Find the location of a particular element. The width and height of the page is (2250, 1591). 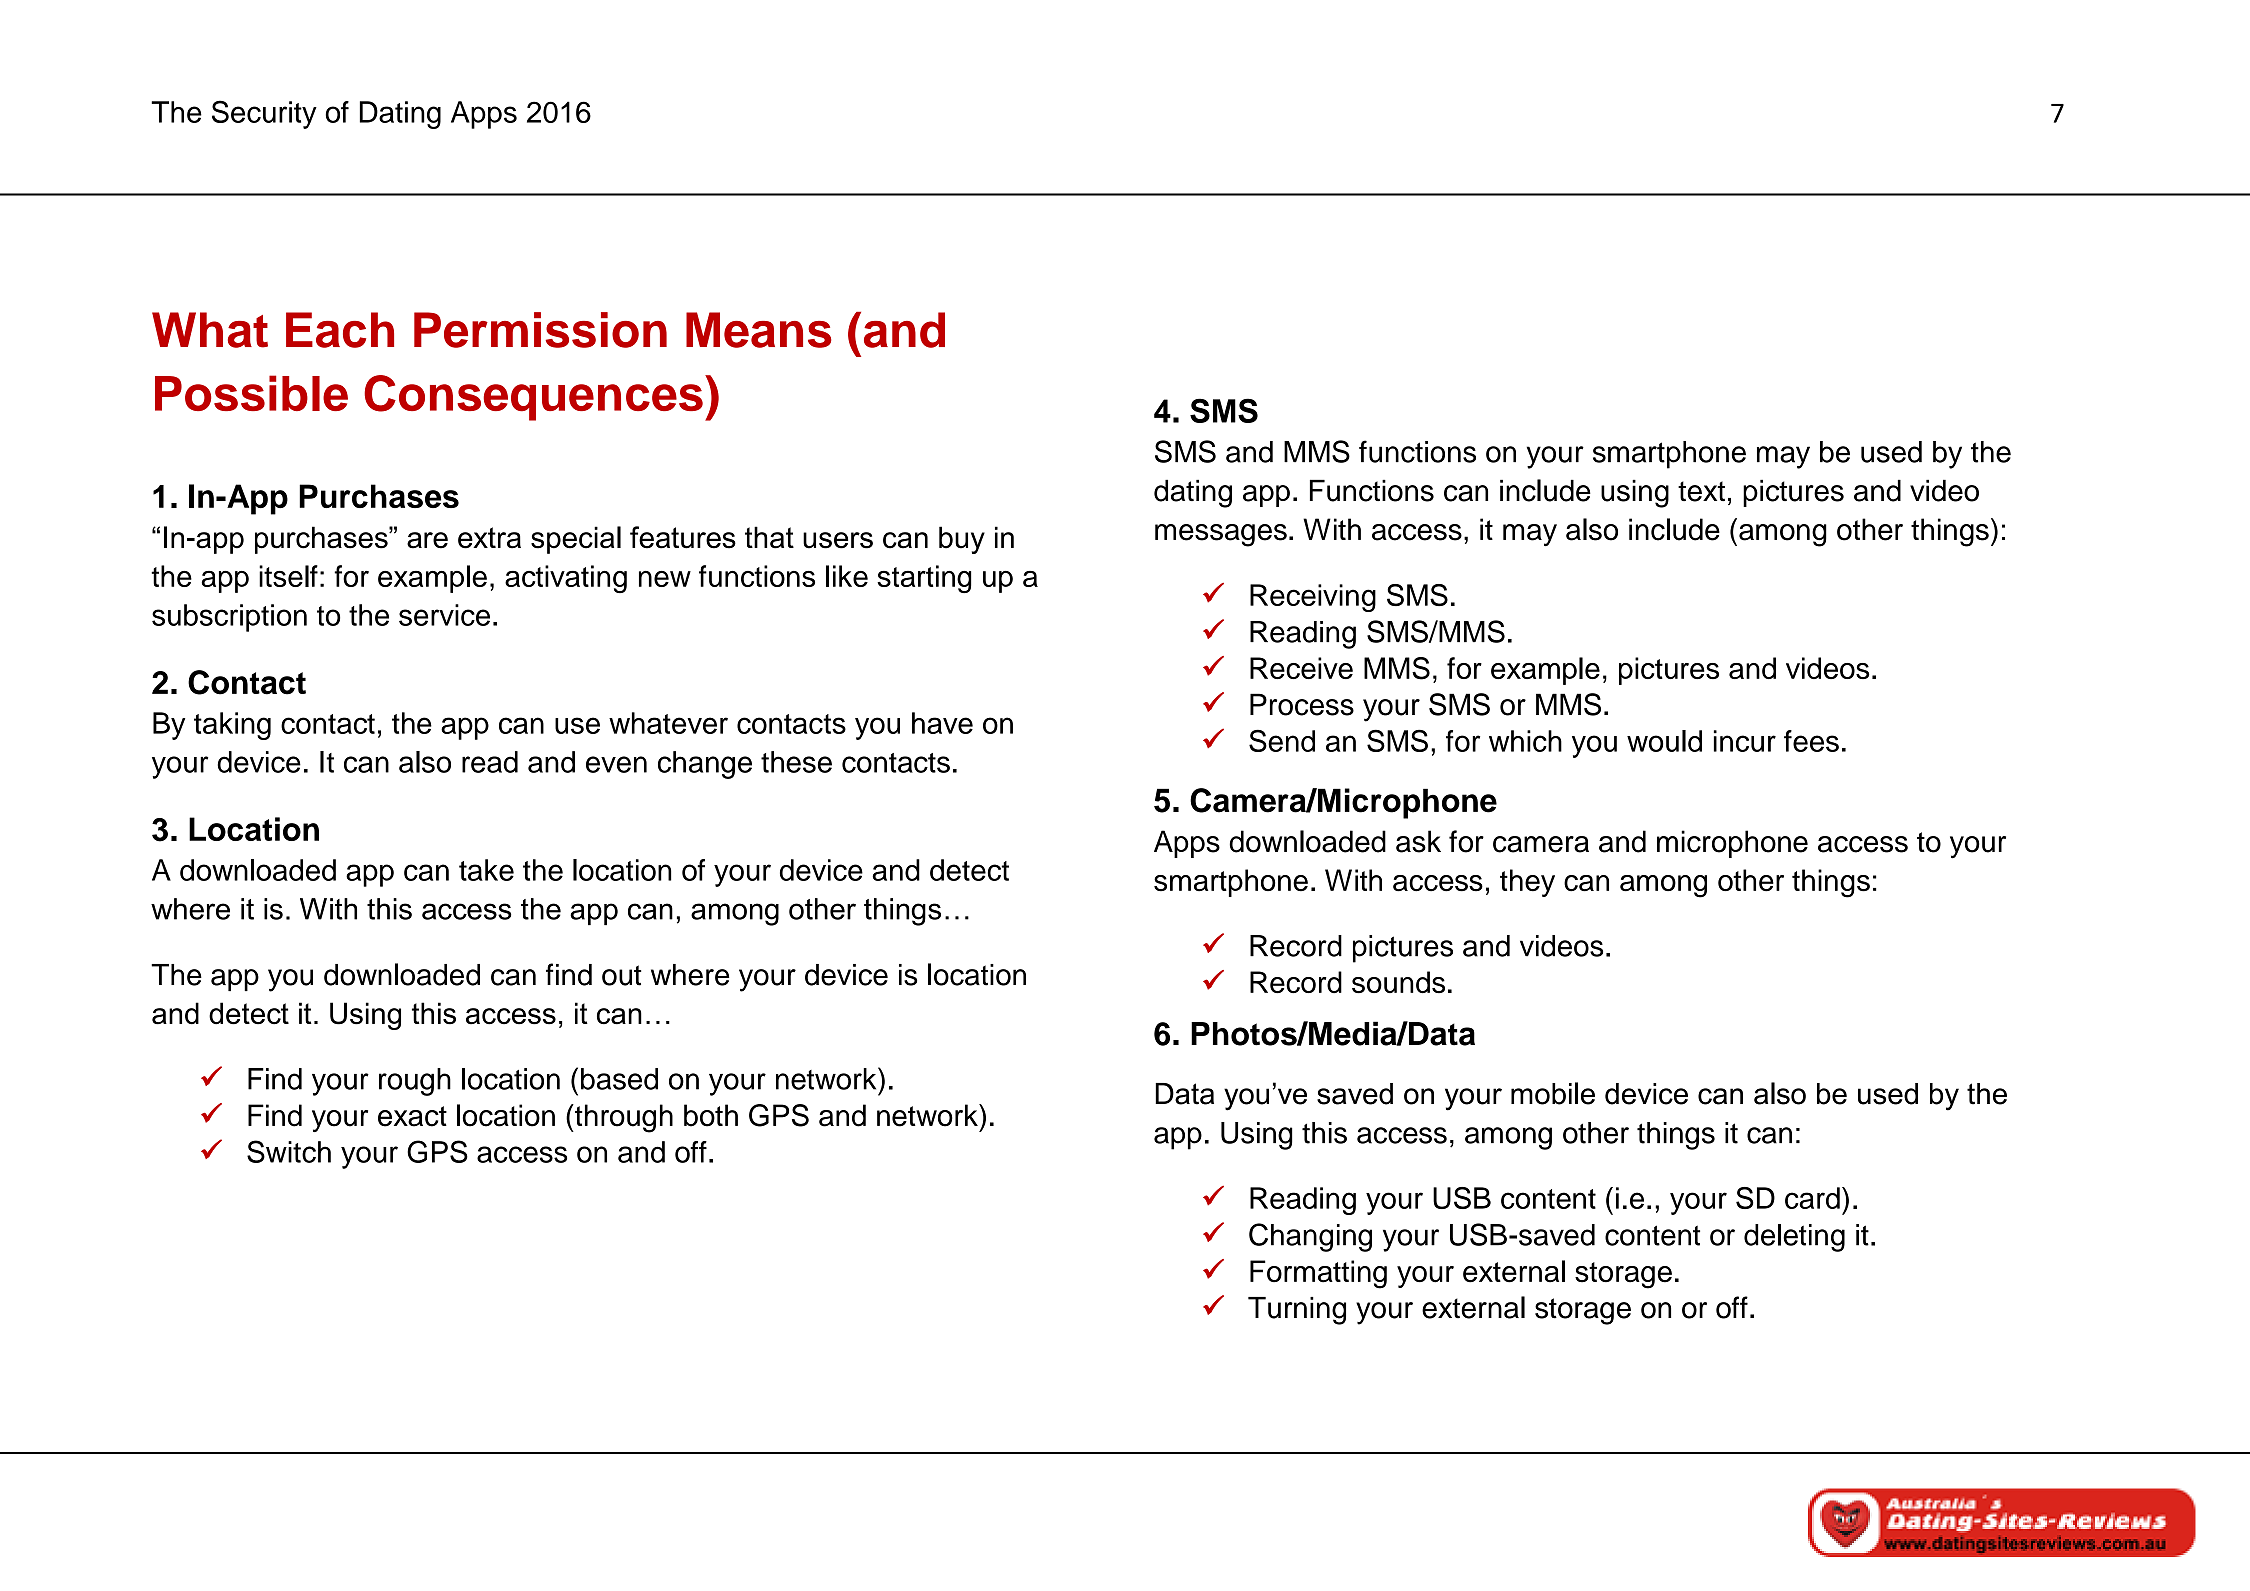

Switch is located at coordinates (289, 1151).
